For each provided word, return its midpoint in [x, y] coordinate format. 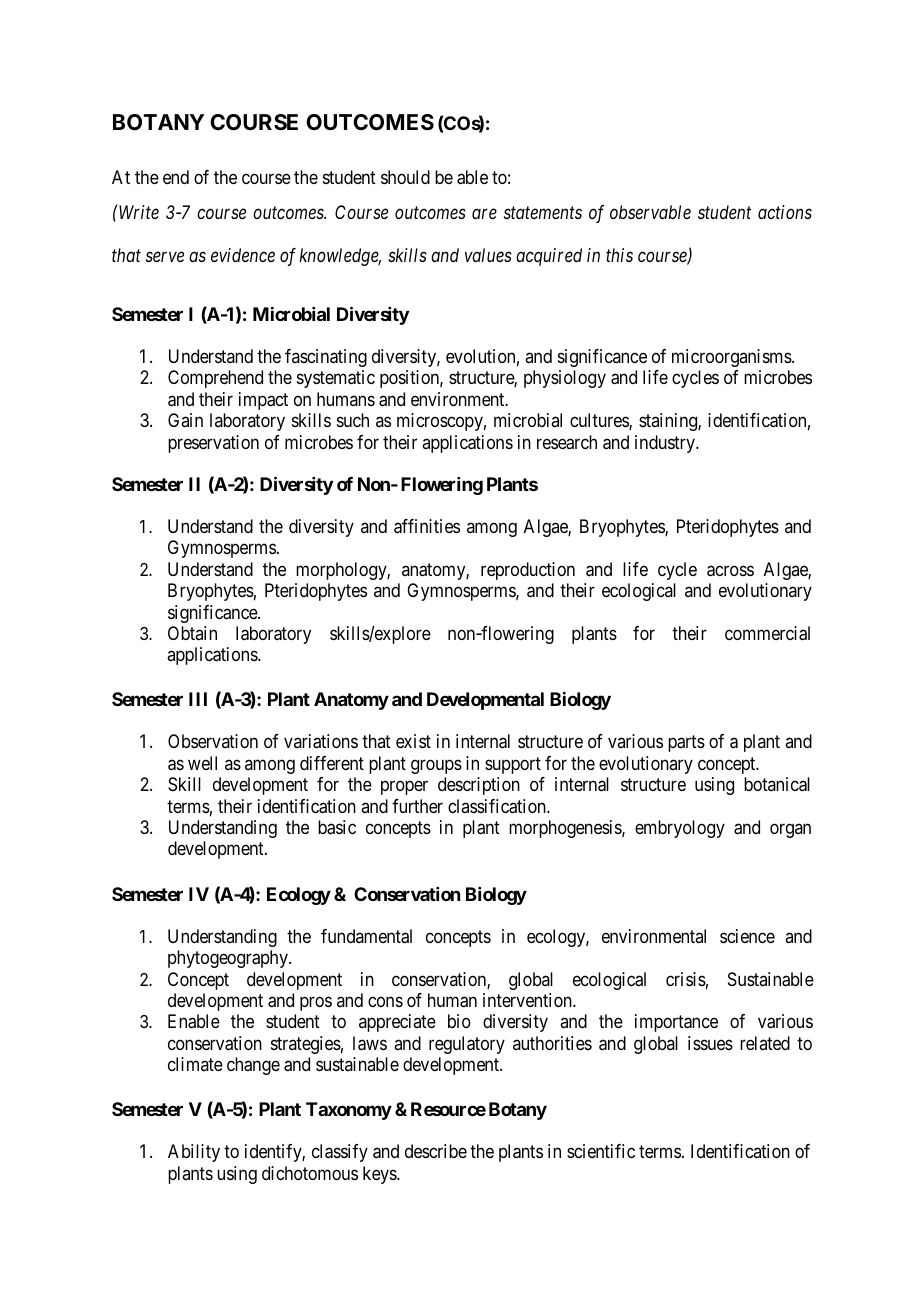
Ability [194, 1153]
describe [436, 1151]
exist [413, 741]
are [484, 214]
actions [785, 212]
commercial [767, 633]
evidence [243, 255]
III [198, 699]
